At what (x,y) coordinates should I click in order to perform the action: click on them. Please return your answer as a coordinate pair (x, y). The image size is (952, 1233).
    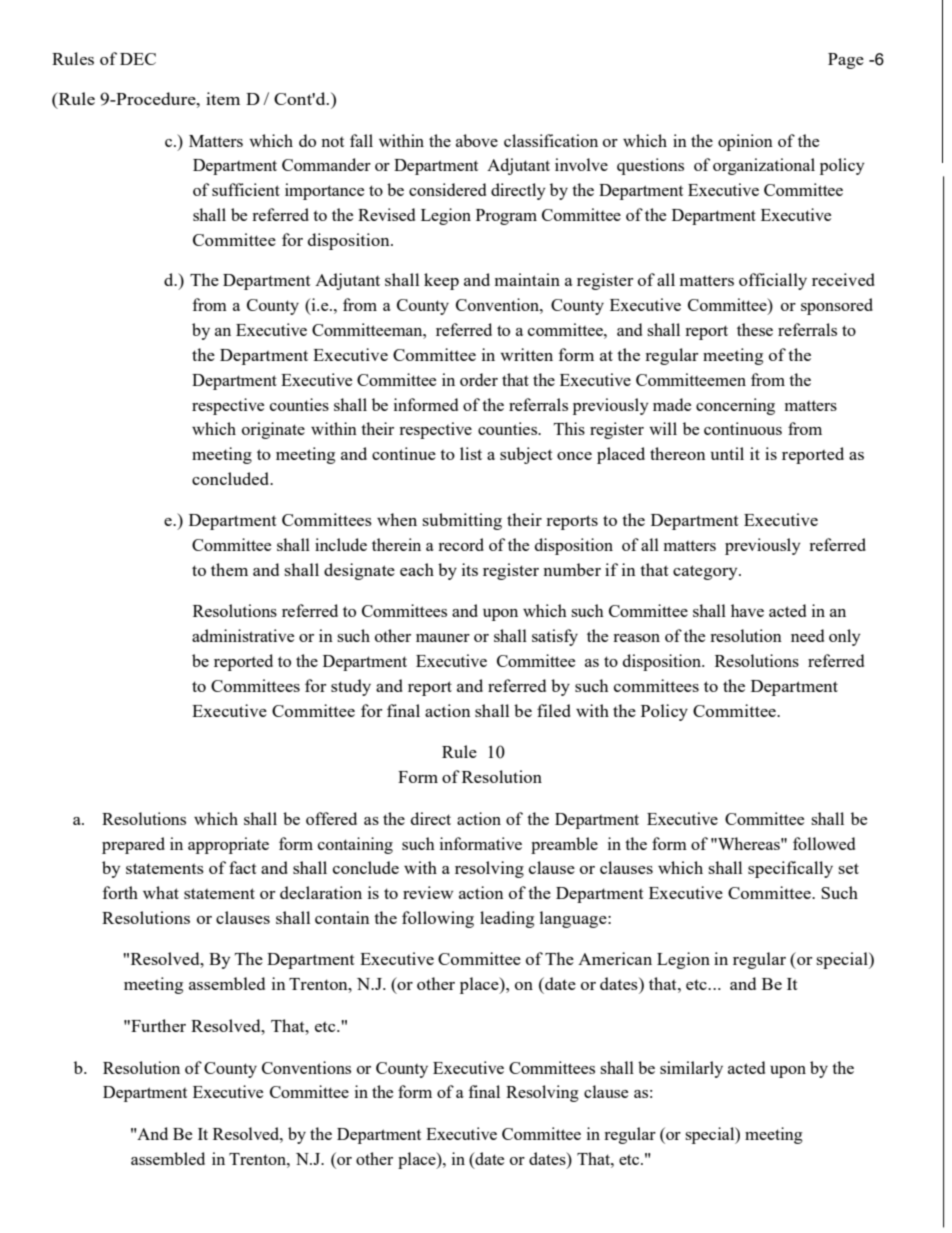
    Looking at the image, I should click on (229, 569).
